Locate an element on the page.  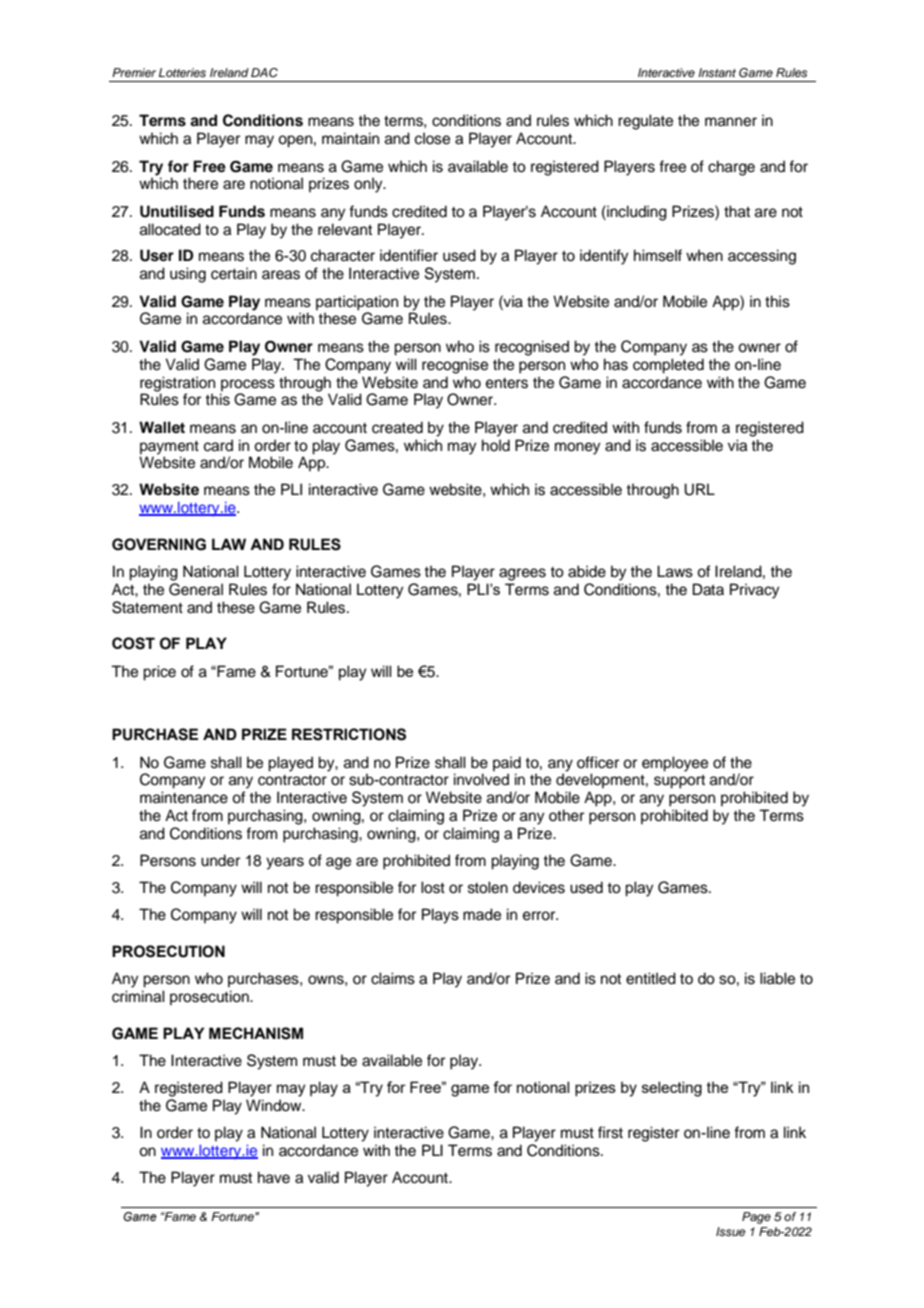
manner is located at coordinates (731, 122).
